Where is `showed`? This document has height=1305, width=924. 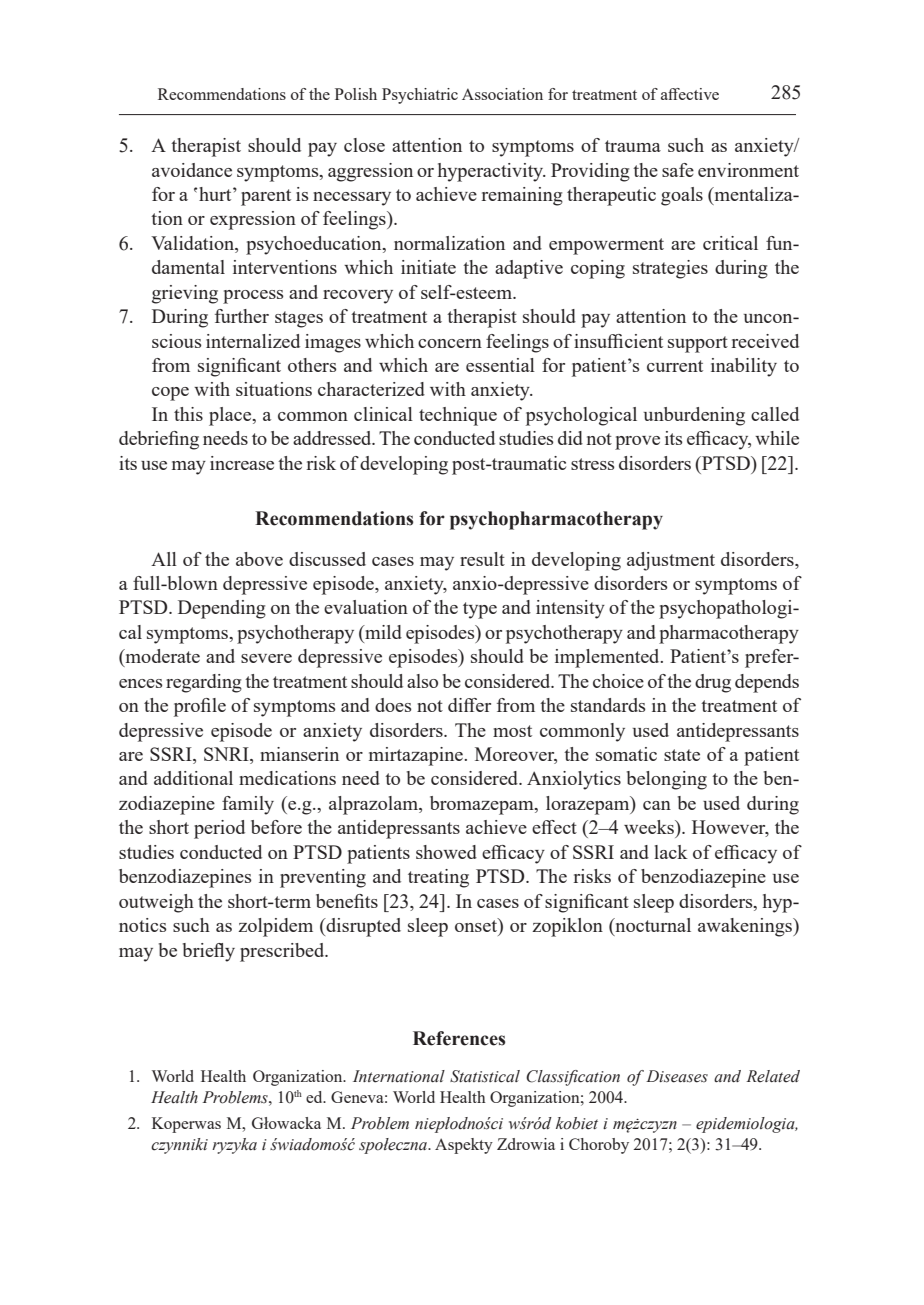
showed is located at coordinates (446, 852).
